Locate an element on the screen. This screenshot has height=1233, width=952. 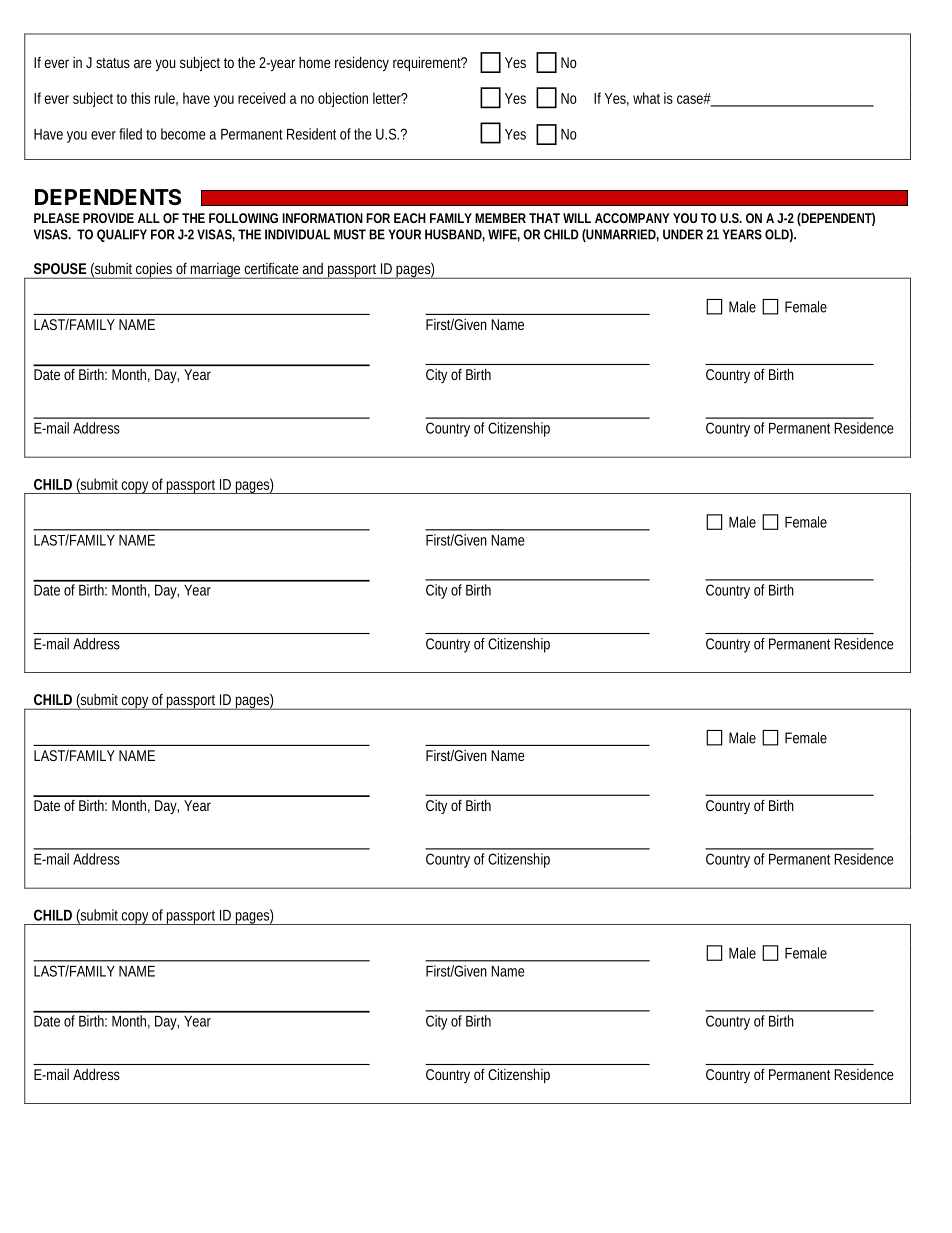
what is located at coordinates (646, 98).
